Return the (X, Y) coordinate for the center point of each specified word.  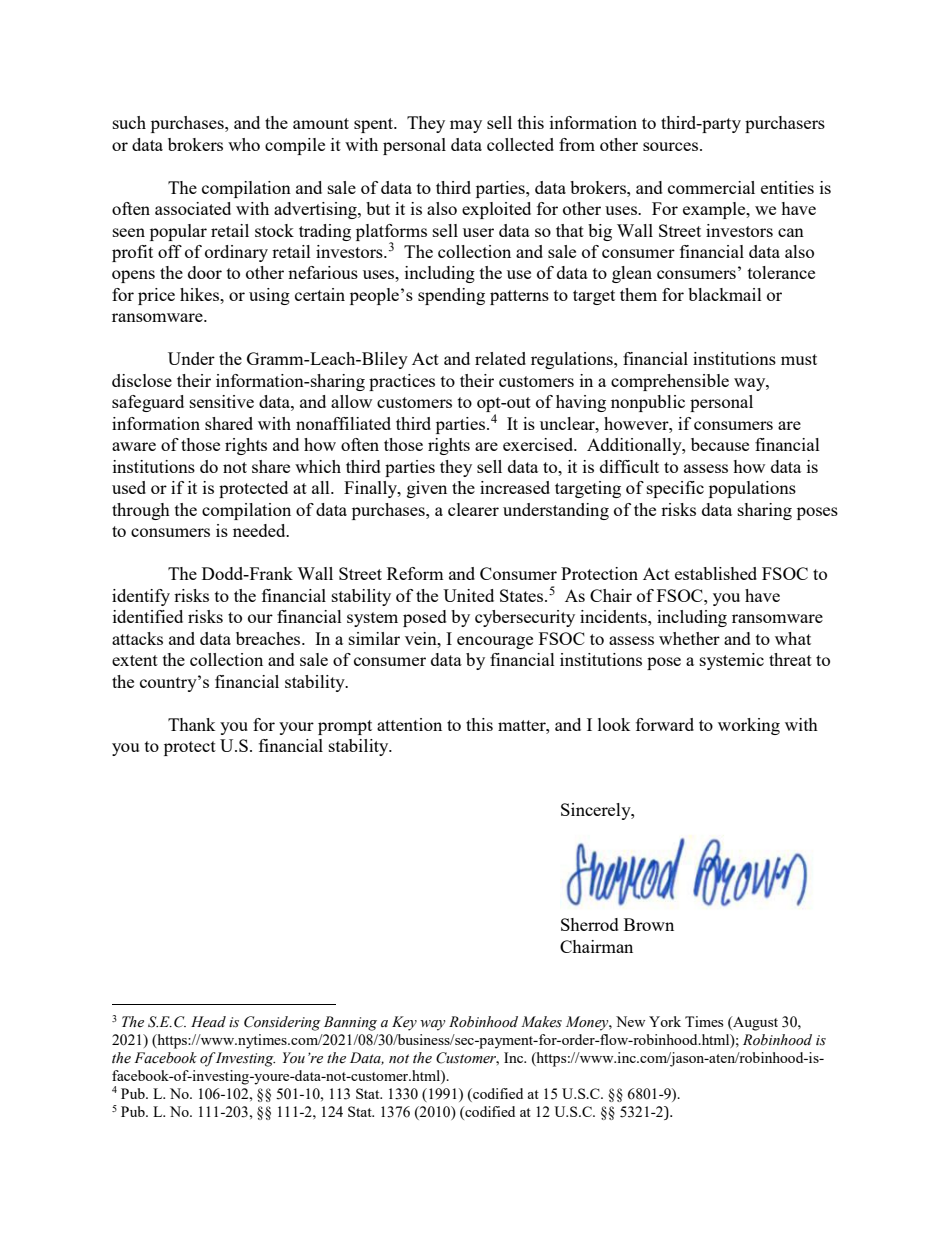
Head (208, 1022)
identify (141, 597)
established (716, 573)
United (468, 595)
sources (670, 146)
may (466, 126)
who (244, 144)
